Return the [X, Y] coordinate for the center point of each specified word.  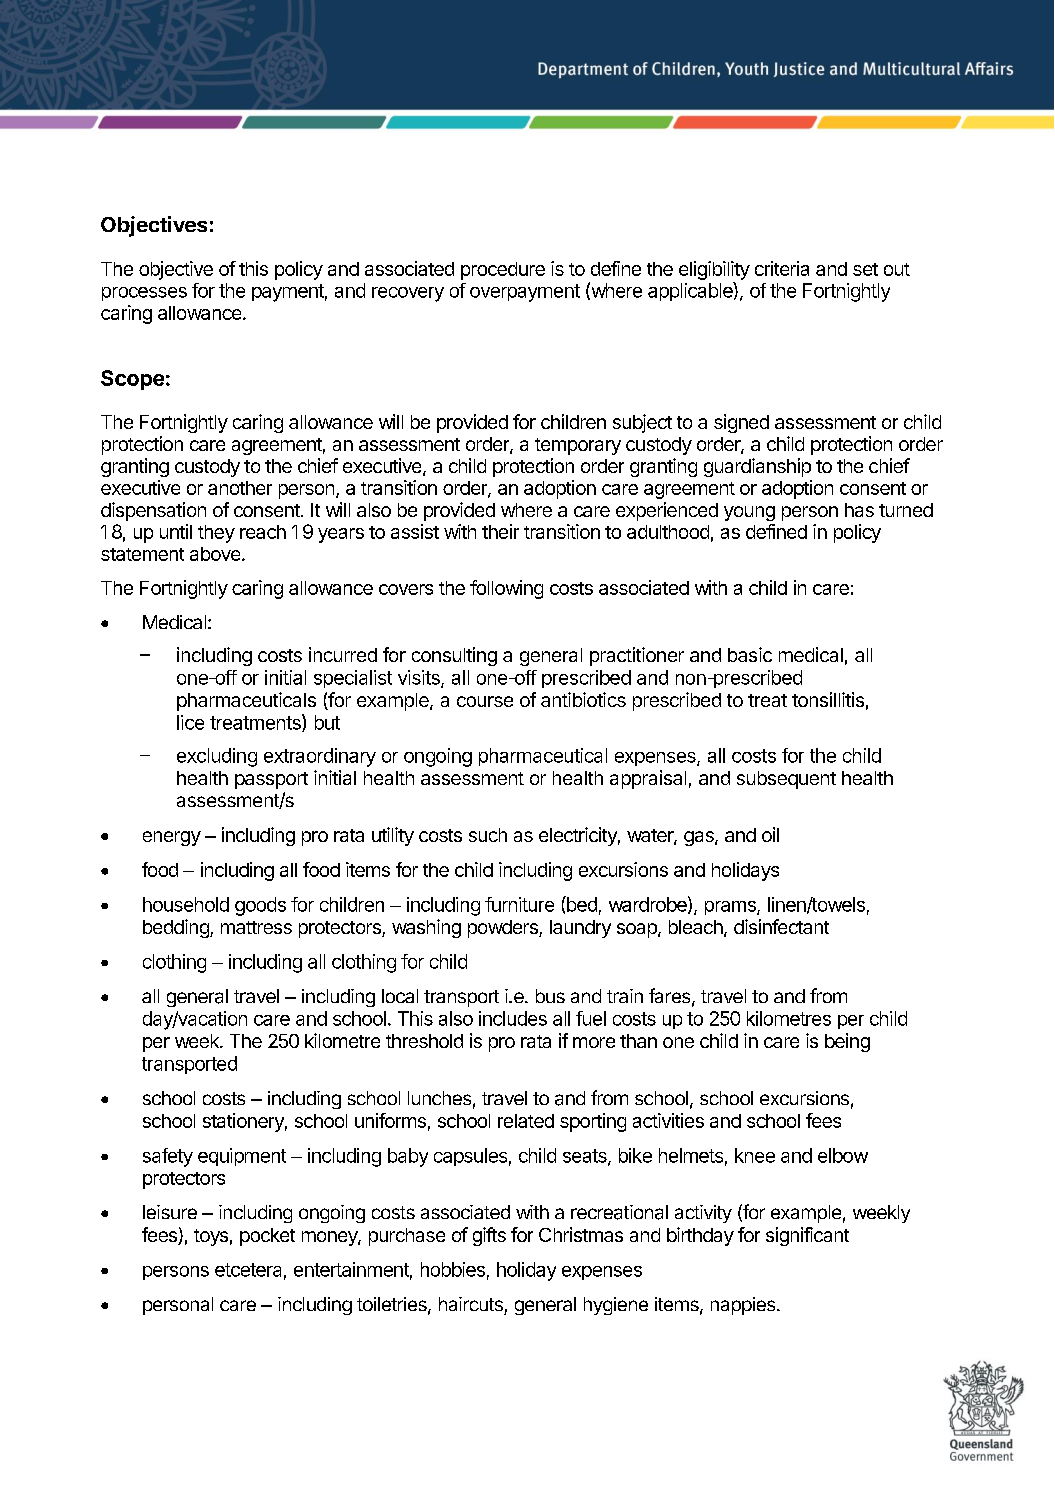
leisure [170, 1212]
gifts [489, 1236]
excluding [217, 757]
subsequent [786, 780]
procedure [503, 271]
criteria [782, 268]
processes [144, 294]
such [488, 835]
